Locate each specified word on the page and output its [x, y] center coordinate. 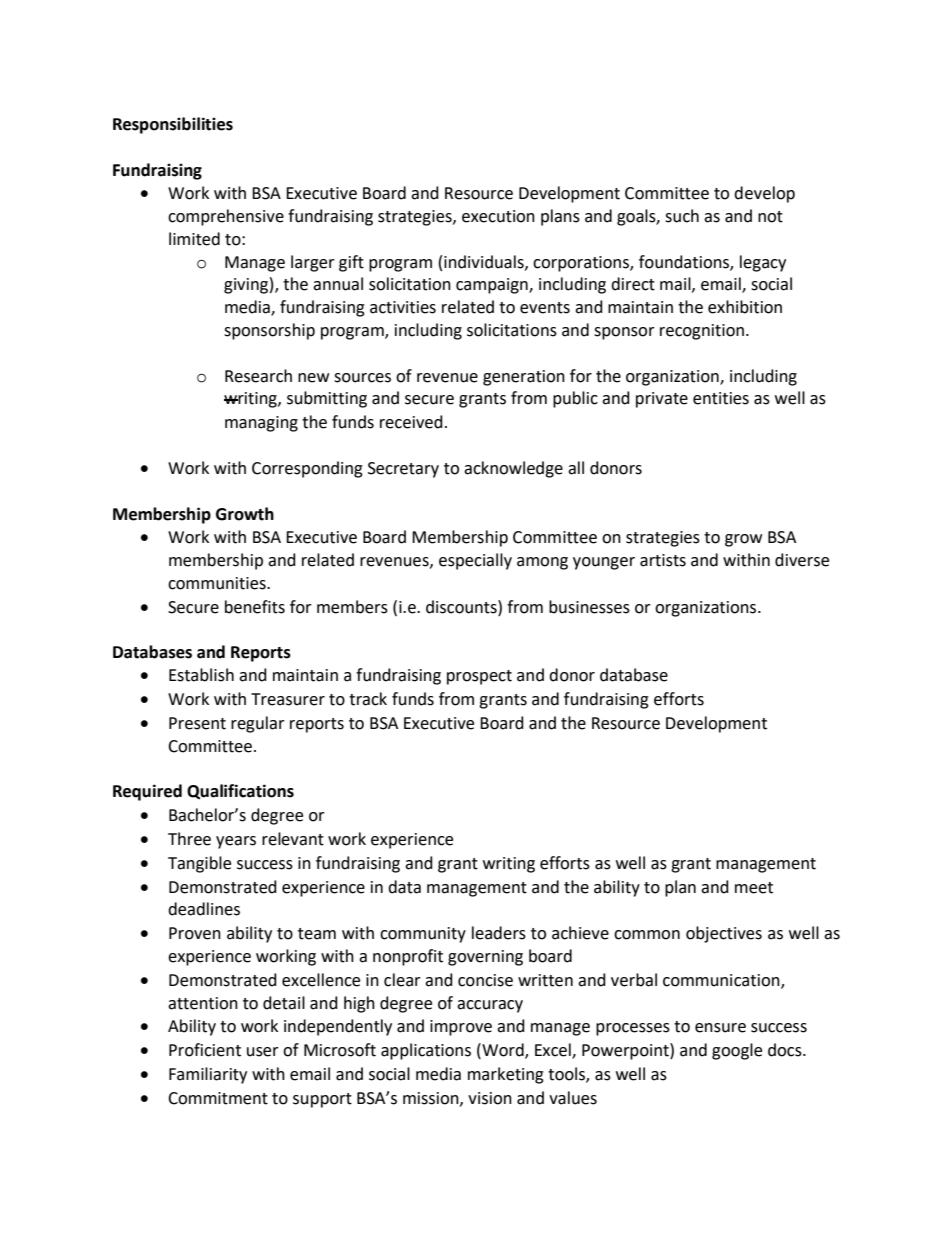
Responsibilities [173, 125]
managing [261, 424]
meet [754, 888]
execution [498, 216]
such [682, 216]
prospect [479, 677]
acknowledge [513, 469]
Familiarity [208, 1075]
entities [721, 398]
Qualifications [240, 792]
